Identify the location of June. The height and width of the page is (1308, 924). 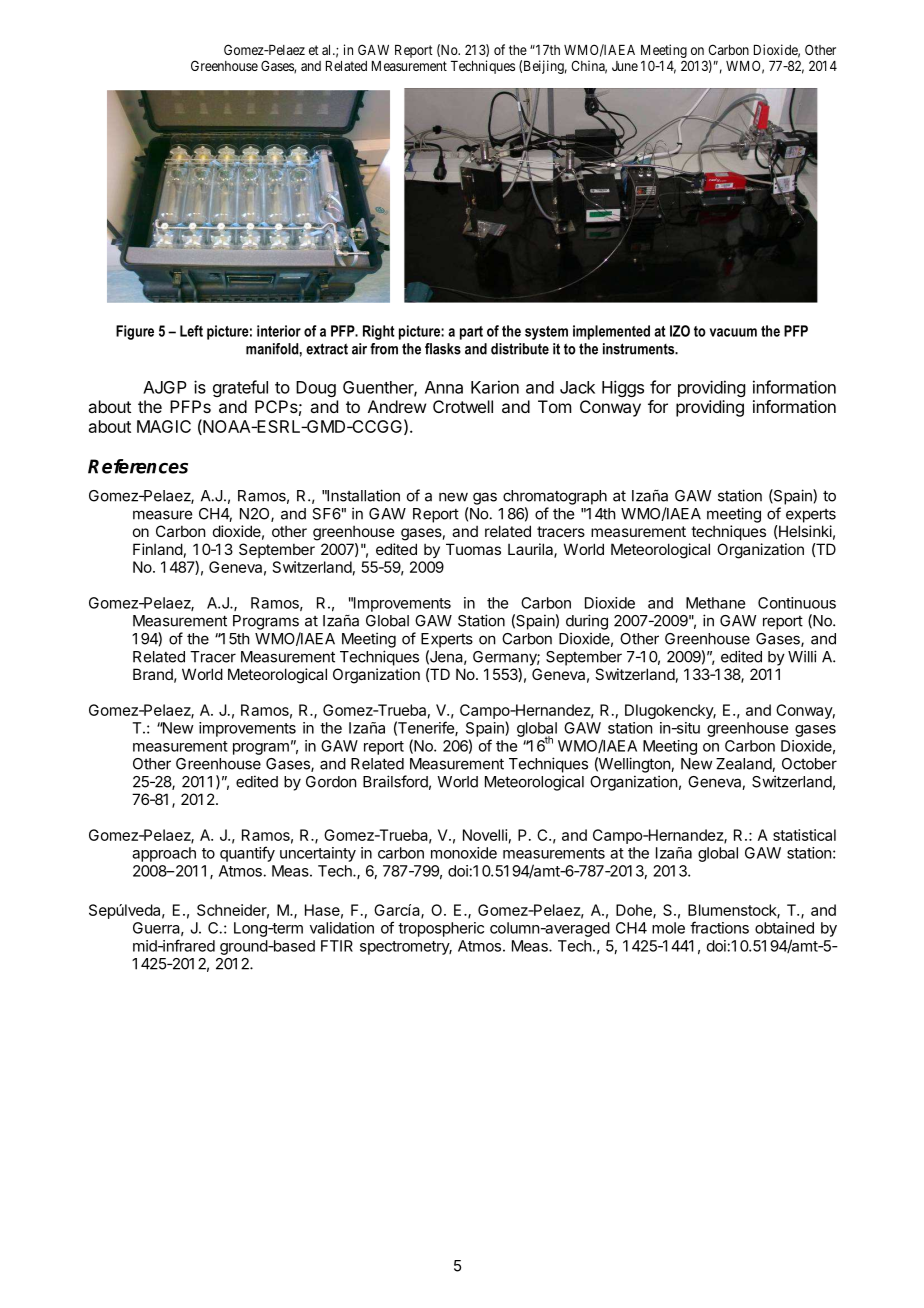
(625, 66).
